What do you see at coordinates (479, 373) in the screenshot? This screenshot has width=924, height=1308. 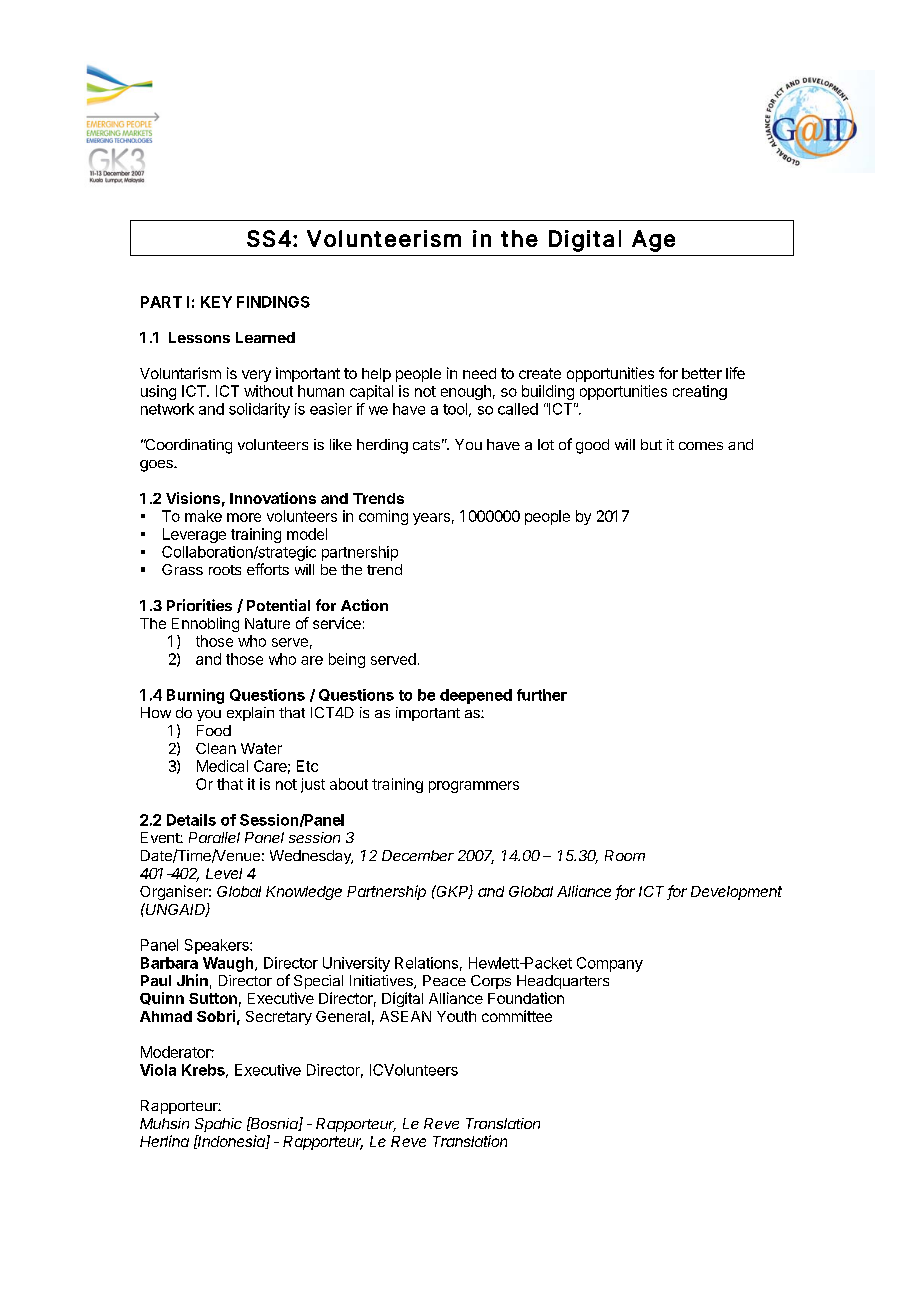 I see `need` at bounding box center [479, 373].
